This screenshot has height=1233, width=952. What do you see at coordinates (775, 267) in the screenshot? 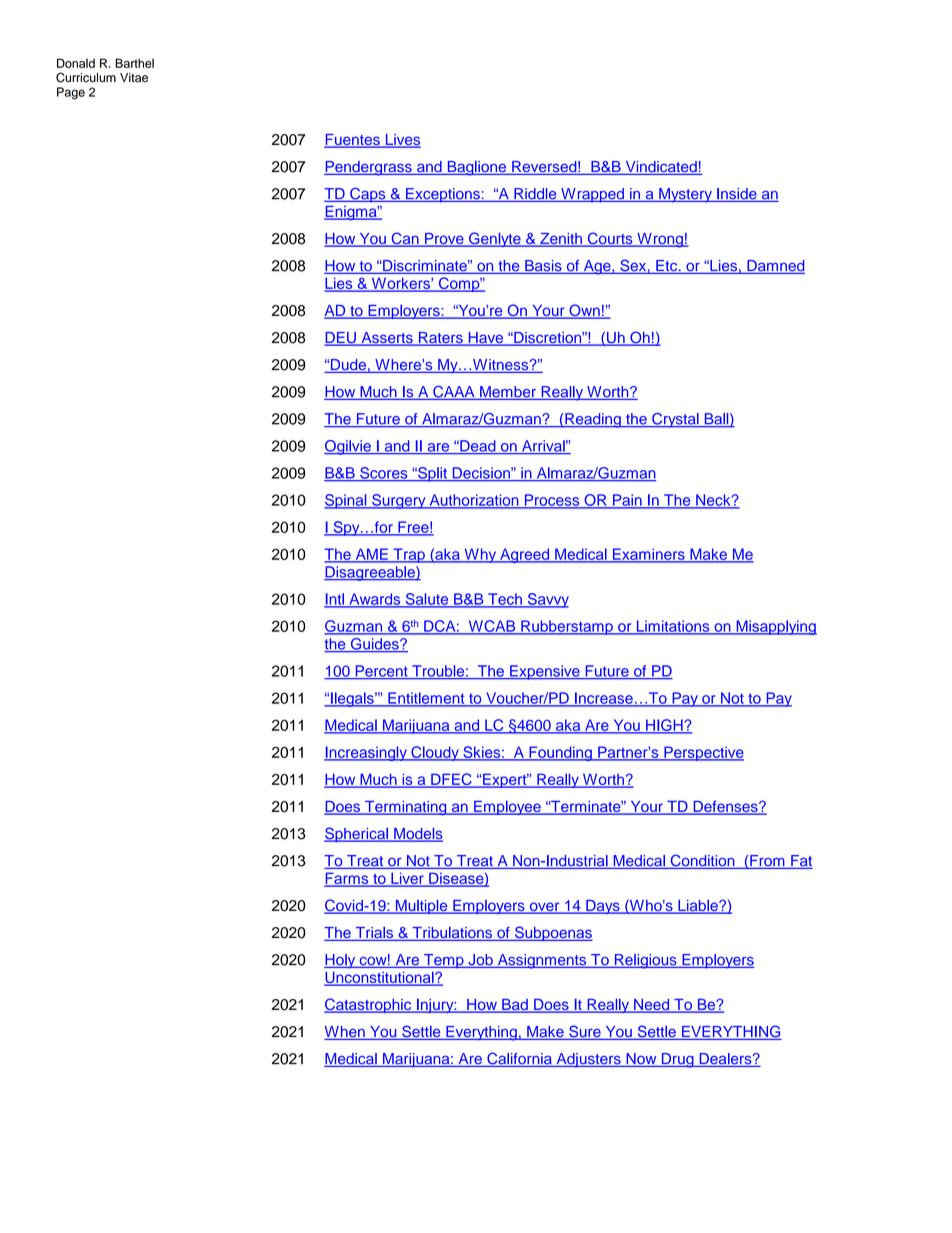
I see `Damned` at bounding box center [775, 267].
